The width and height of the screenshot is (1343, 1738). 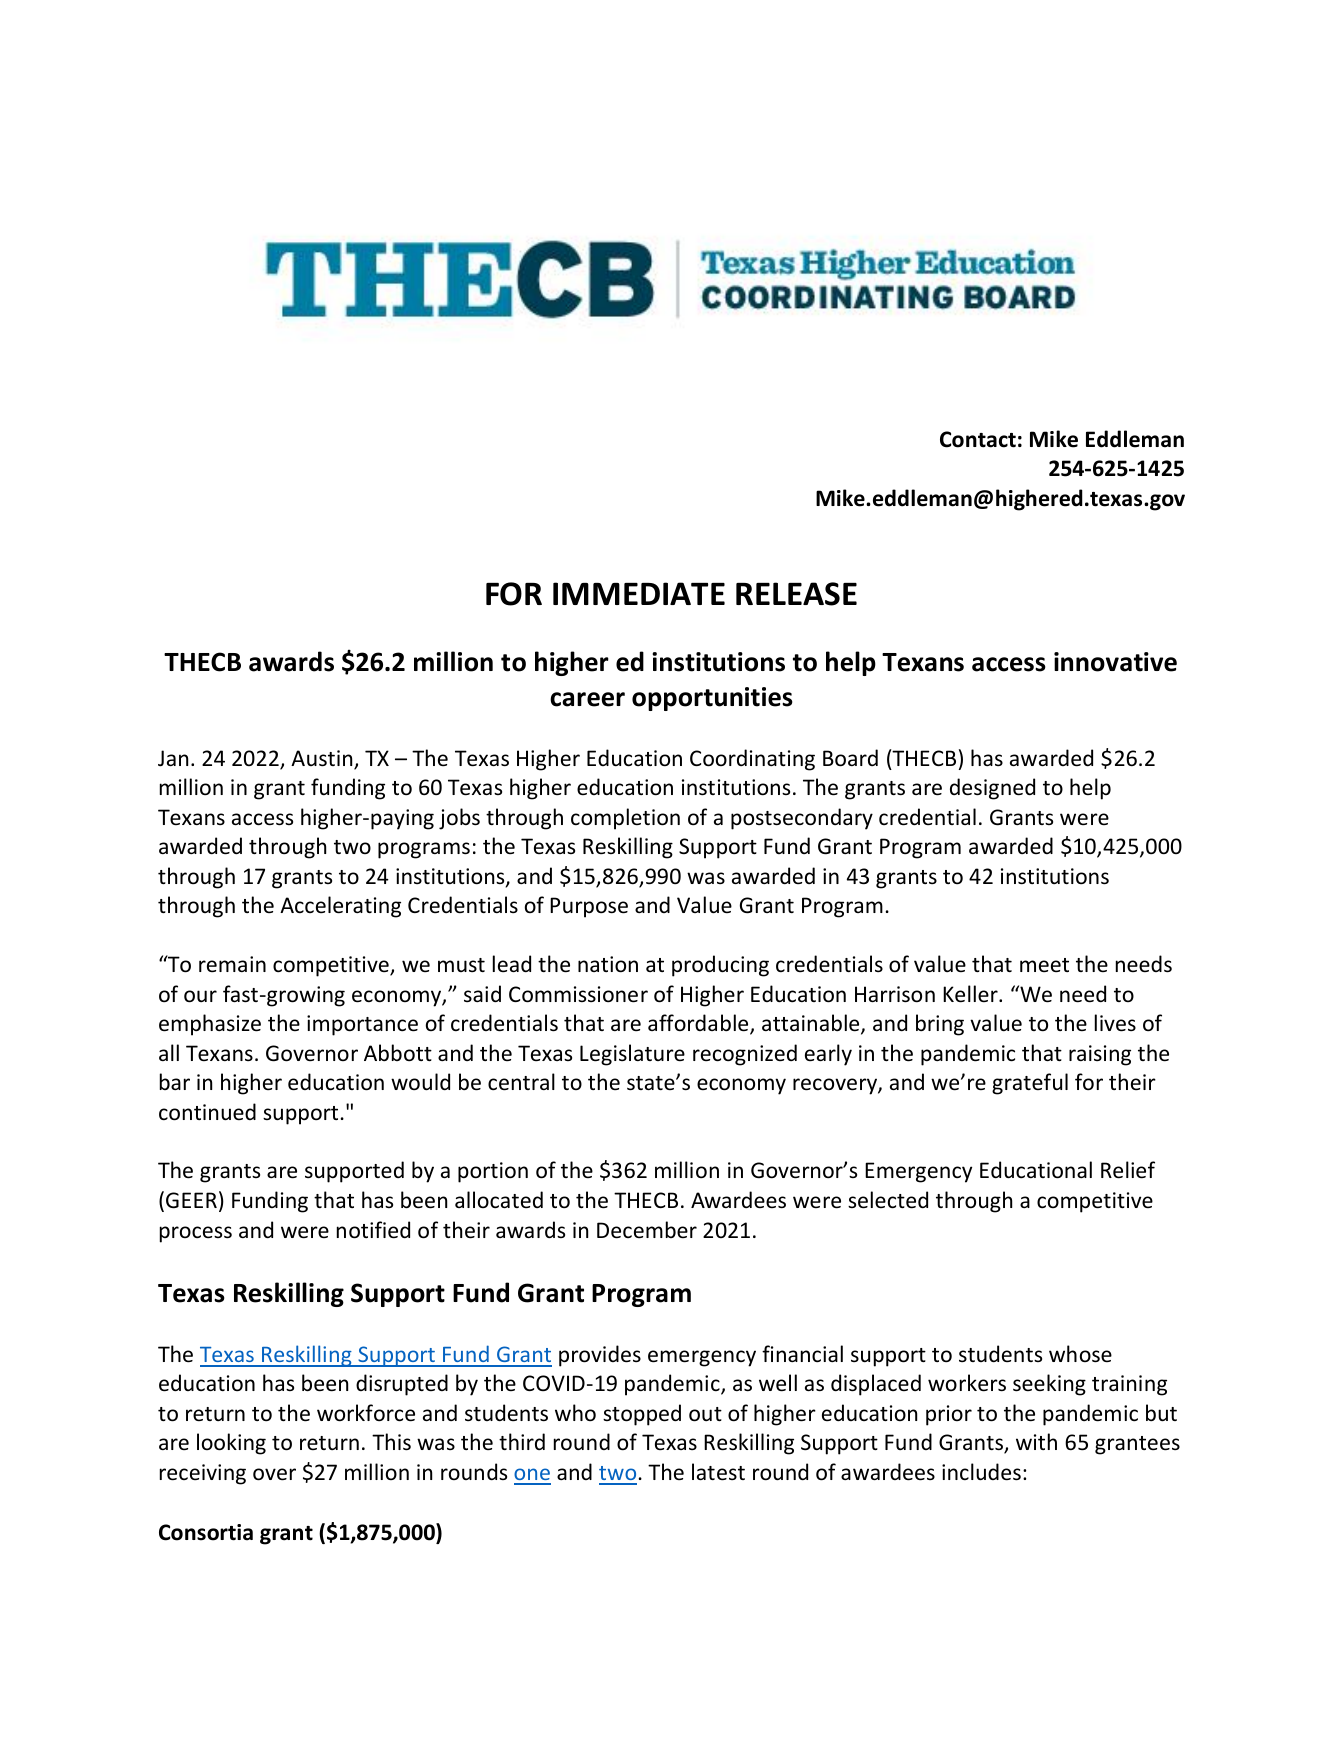 What do you see at coordinates (796, 594) in the screenshot?
I see `RELEASE` at bounding box center [796, 594].
